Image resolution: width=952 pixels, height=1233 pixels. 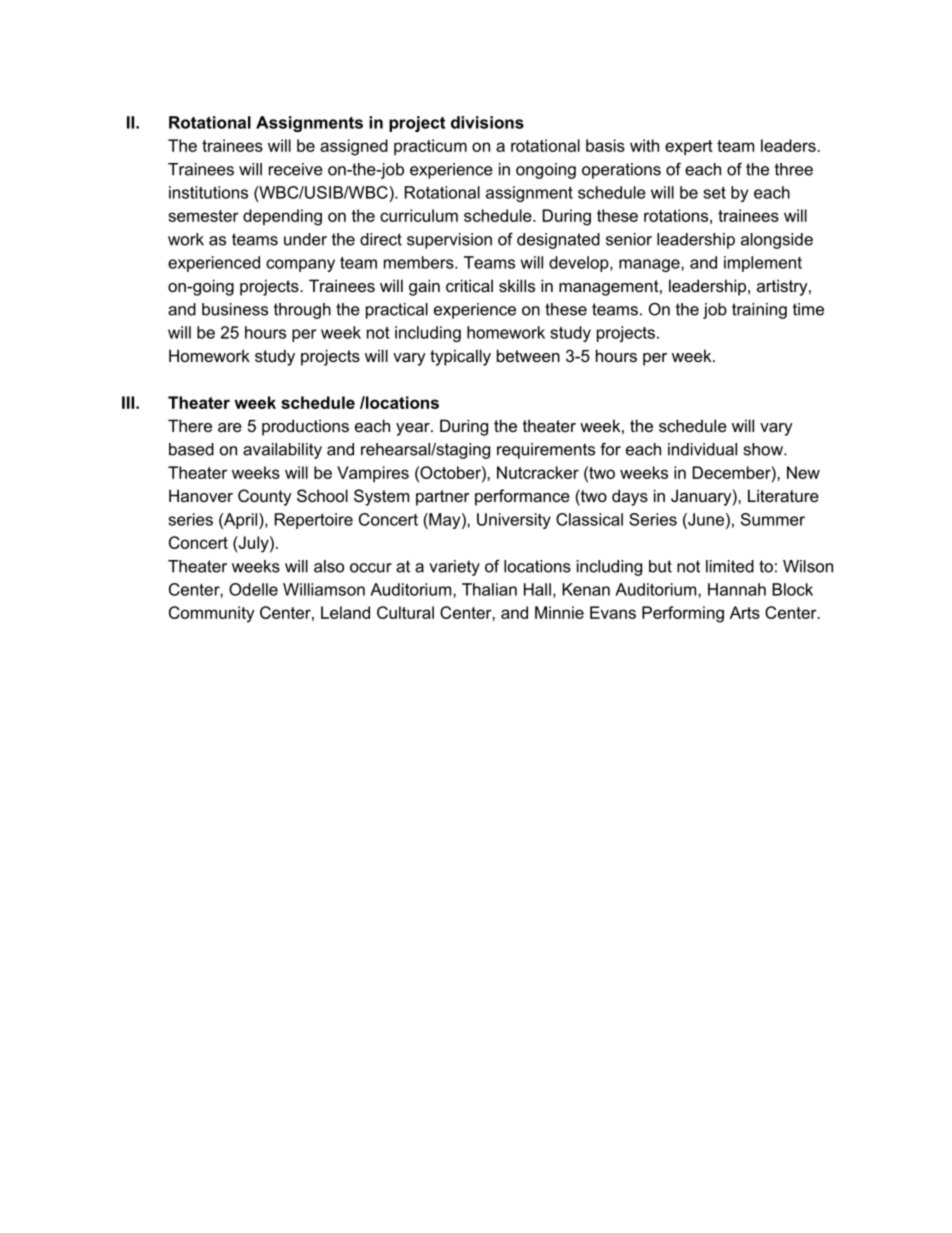 What do you see at coordinates (253, 589) in the image?
I see `Odelle` at bounding box center [253, 589].
